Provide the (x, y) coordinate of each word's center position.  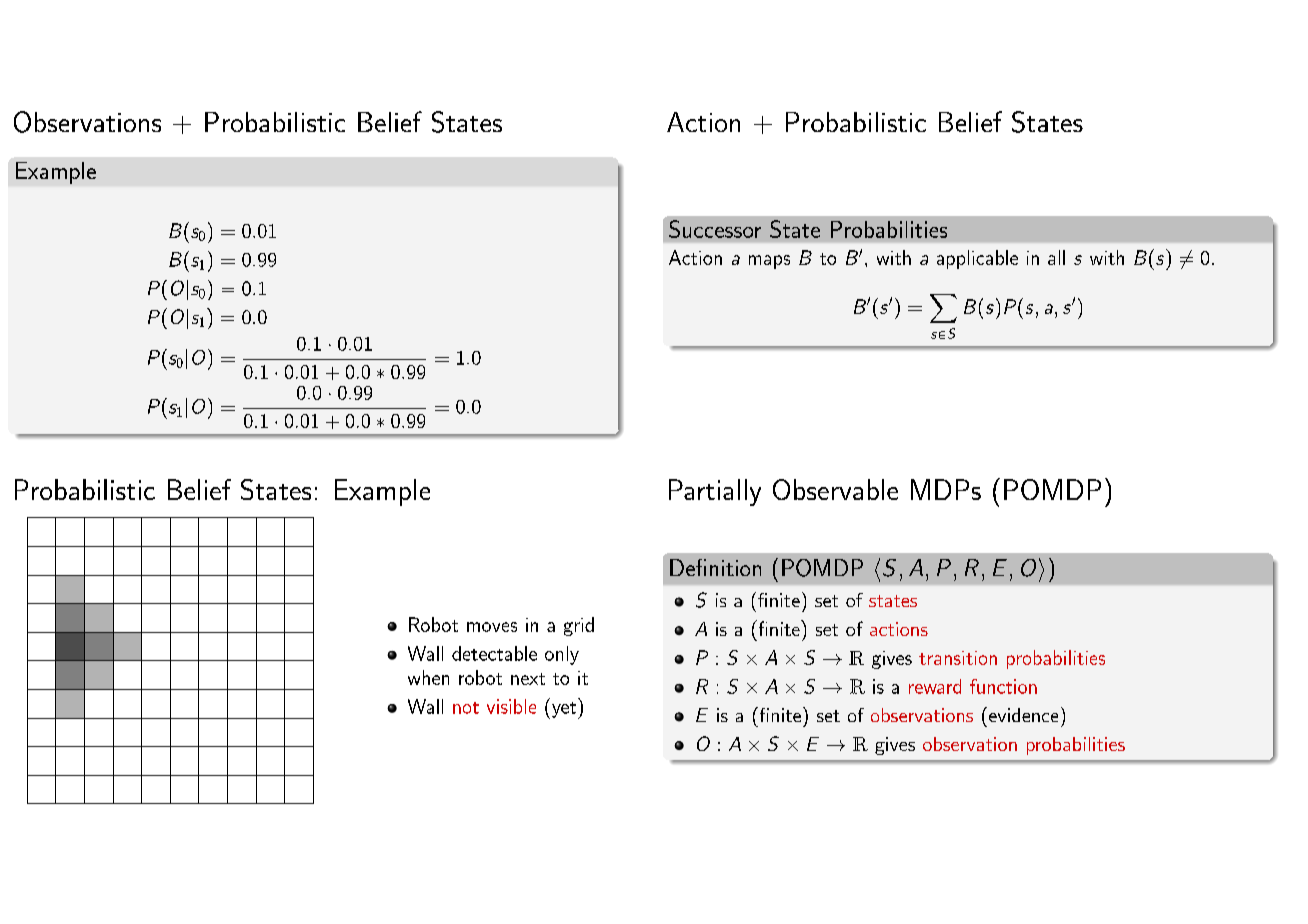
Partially (715, 492)
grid (579, 626)
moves (492, 627)
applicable (977, 259)
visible (511, 706)
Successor (715, 229)
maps (769, 262)
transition (958, 658)
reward (935, 686)
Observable (835, 489)
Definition (715, 567)
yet (562, 710)
